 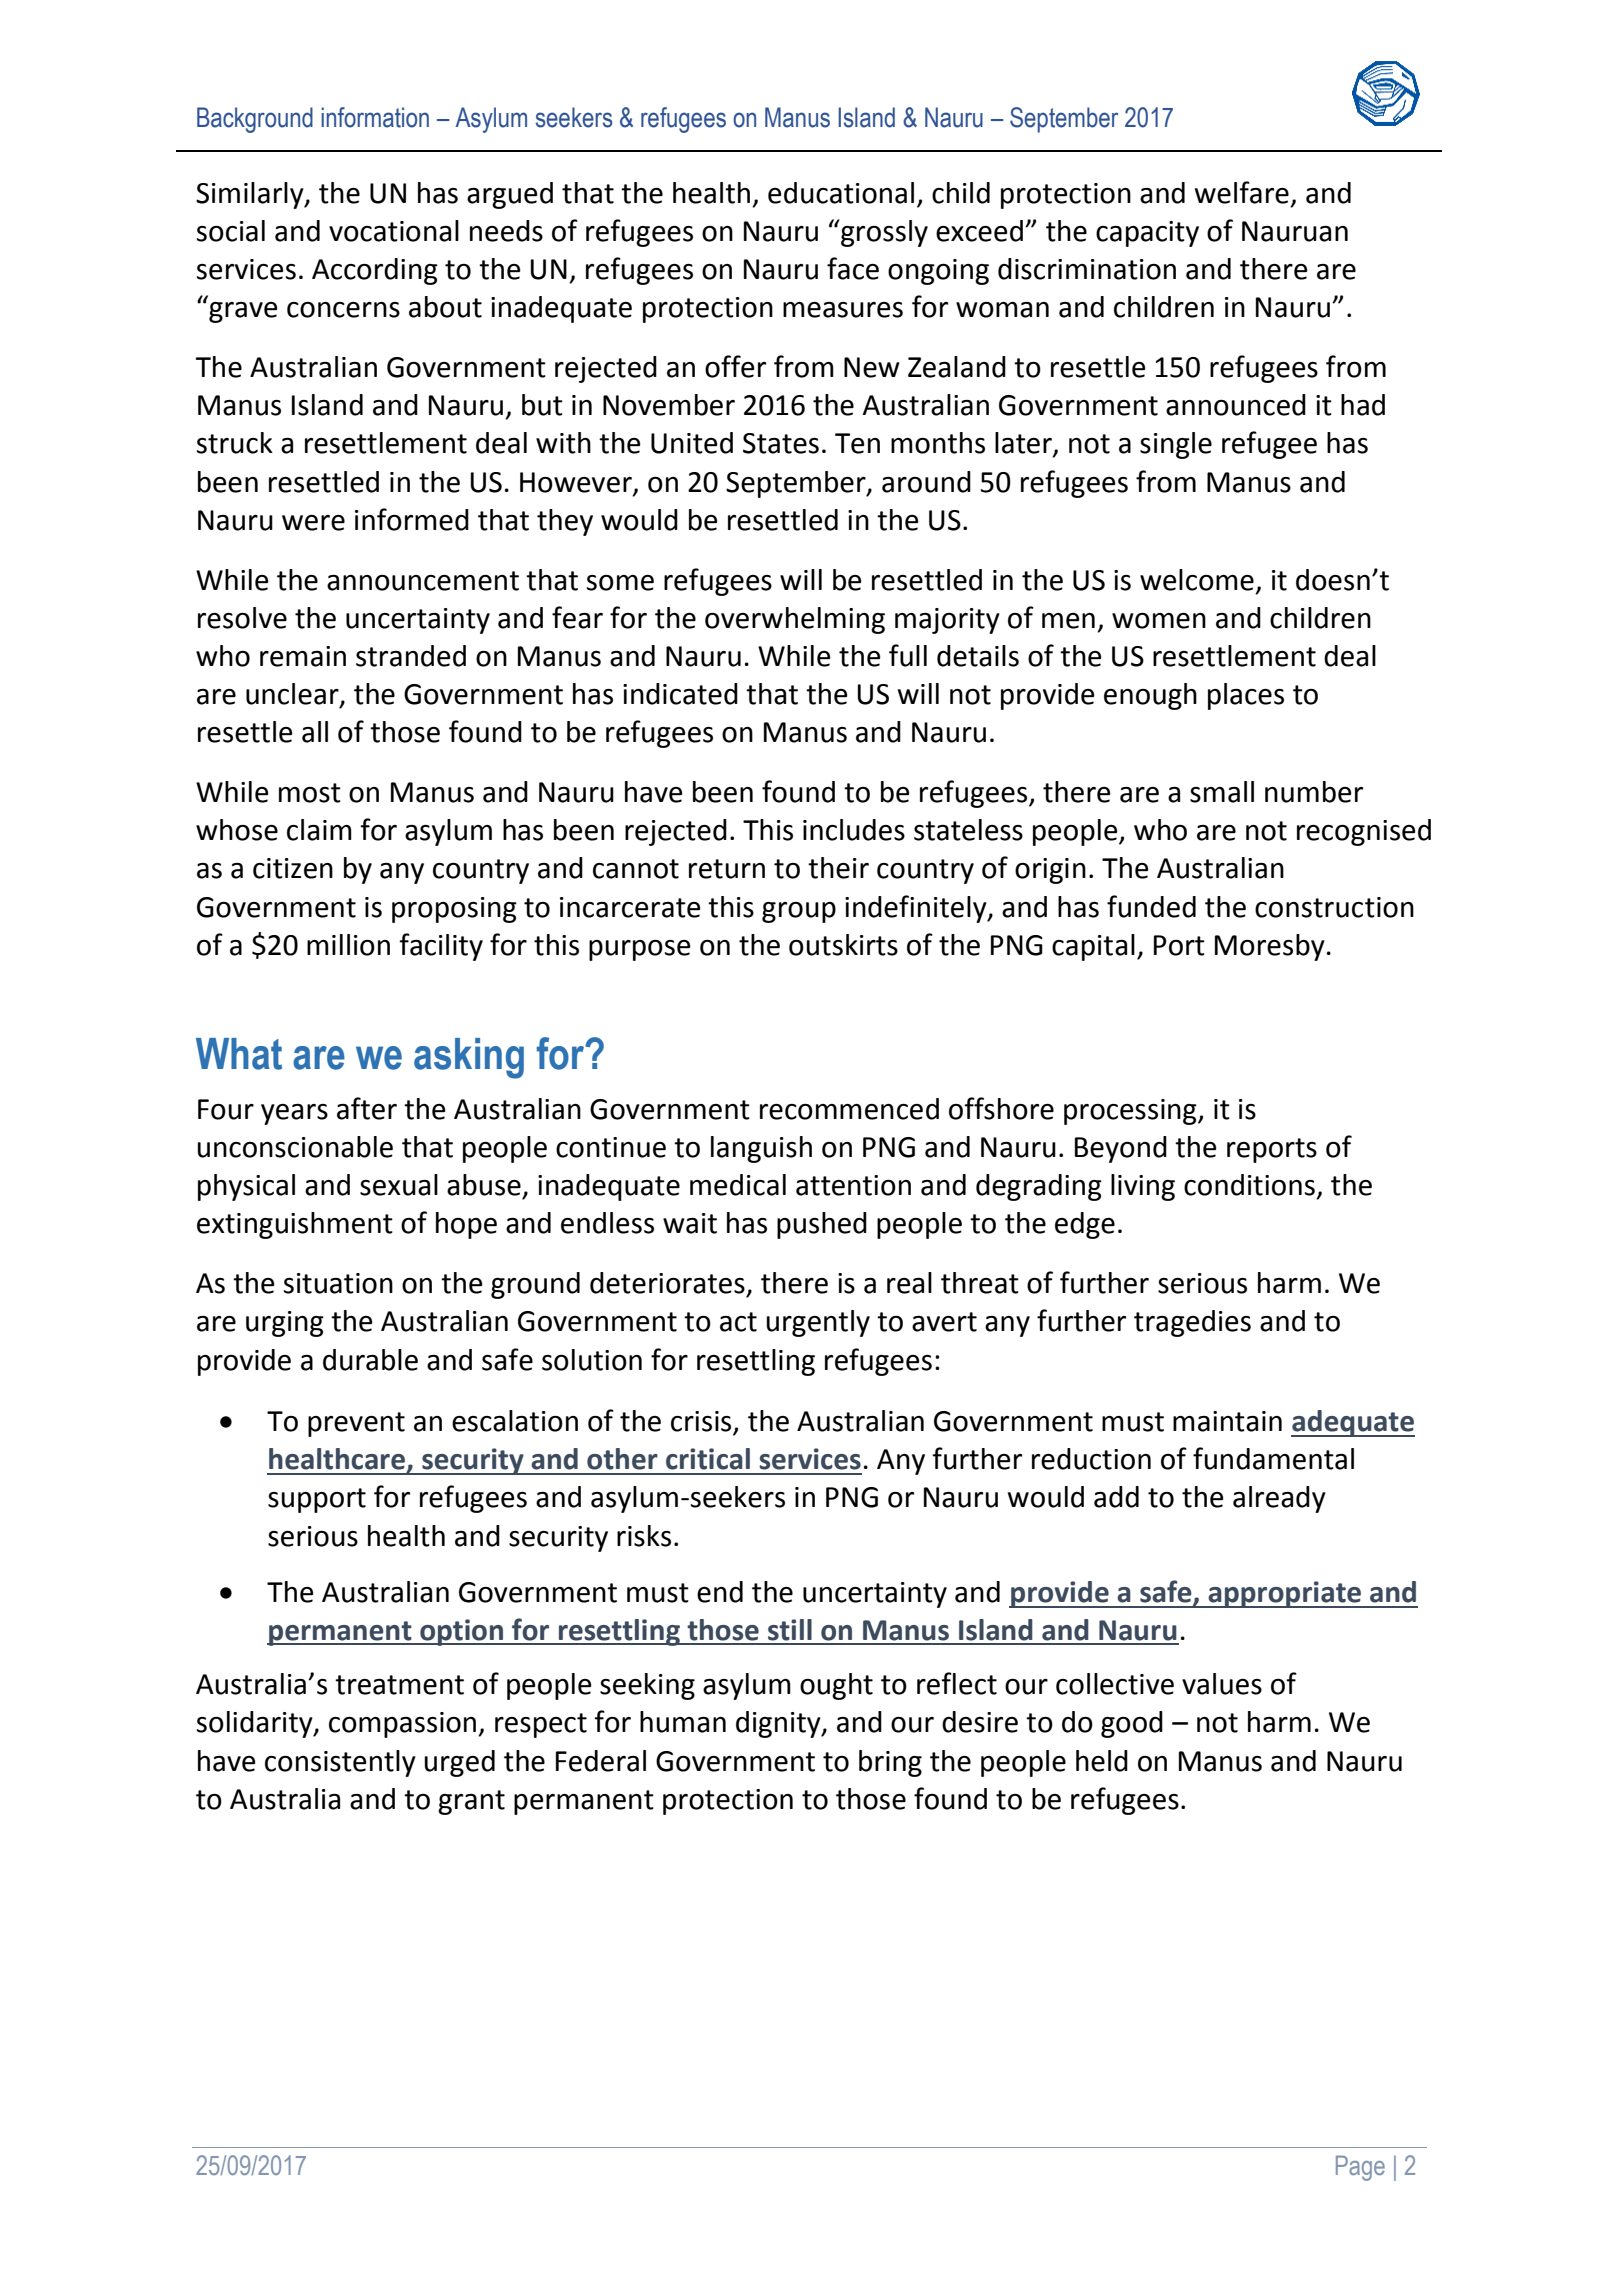 I want to click on bring, so click(x=890, y=1763).
